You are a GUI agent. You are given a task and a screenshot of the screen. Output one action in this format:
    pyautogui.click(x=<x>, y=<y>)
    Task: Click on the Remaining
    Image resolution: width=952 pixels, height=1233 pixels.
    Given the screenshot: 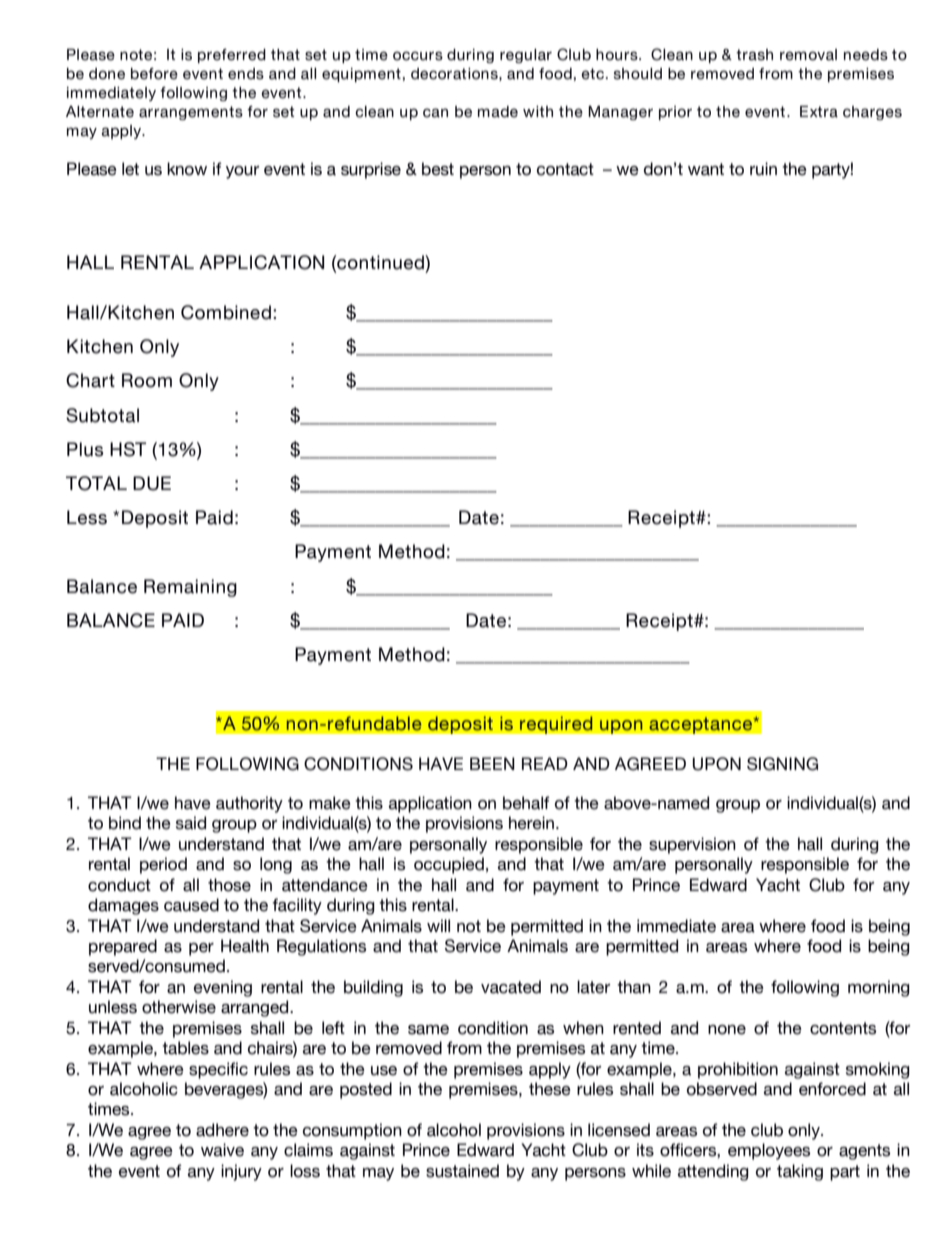 What is the action you would take?
    pyautogui.click(x=190, y=588)
